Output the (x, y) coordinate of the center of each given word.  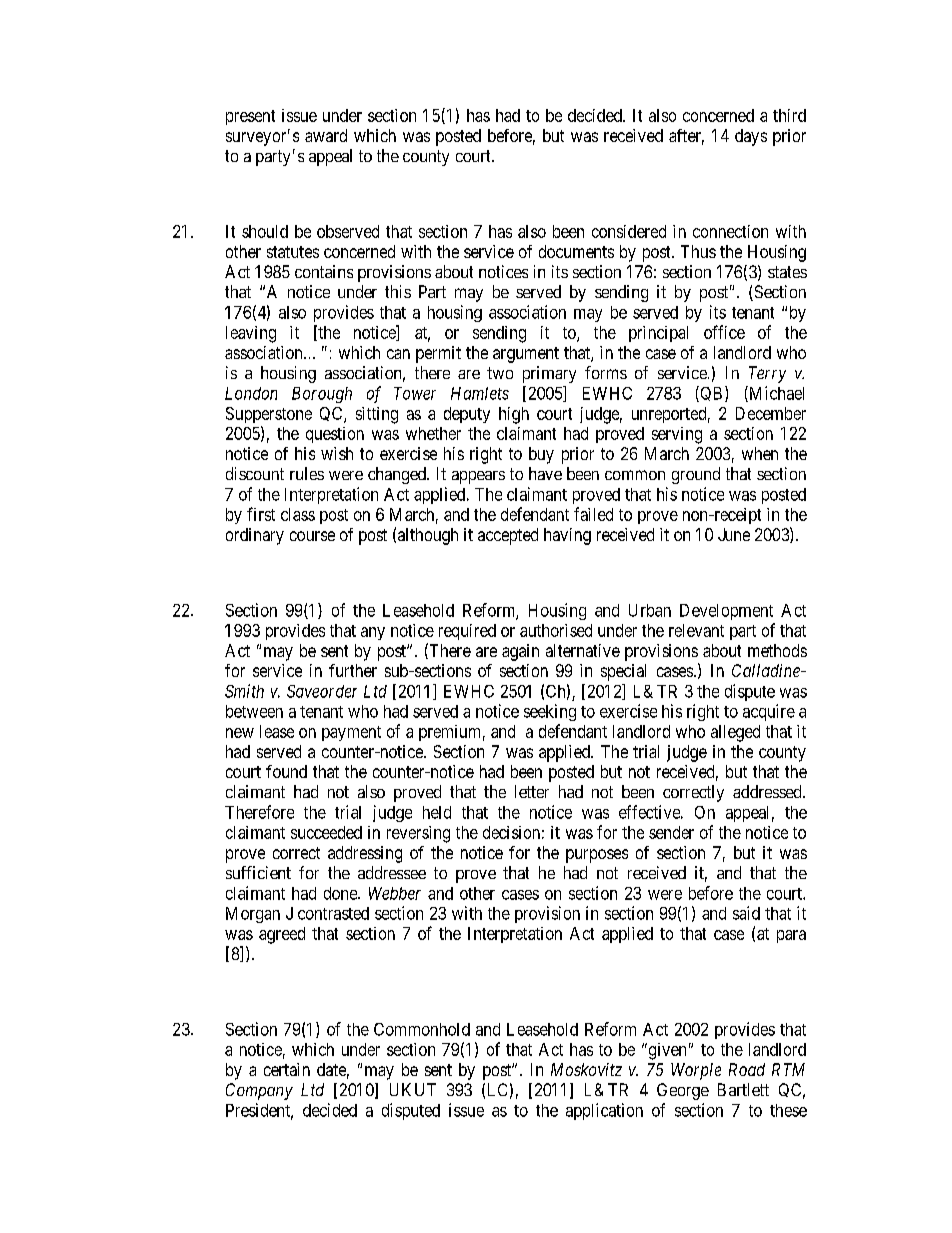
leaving (251, 334)
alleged (735, 733)
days (751, 137)
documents (576, 251)
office (724, 332)
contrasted (333, 913)
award (326, 135)
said (746, 913)
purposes (597, 856)
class (298, 514)
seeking (550, 712)
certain (287, 1069)
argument (526, 355)
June (734, 534)
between (254, 711)
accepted (508, 536)
